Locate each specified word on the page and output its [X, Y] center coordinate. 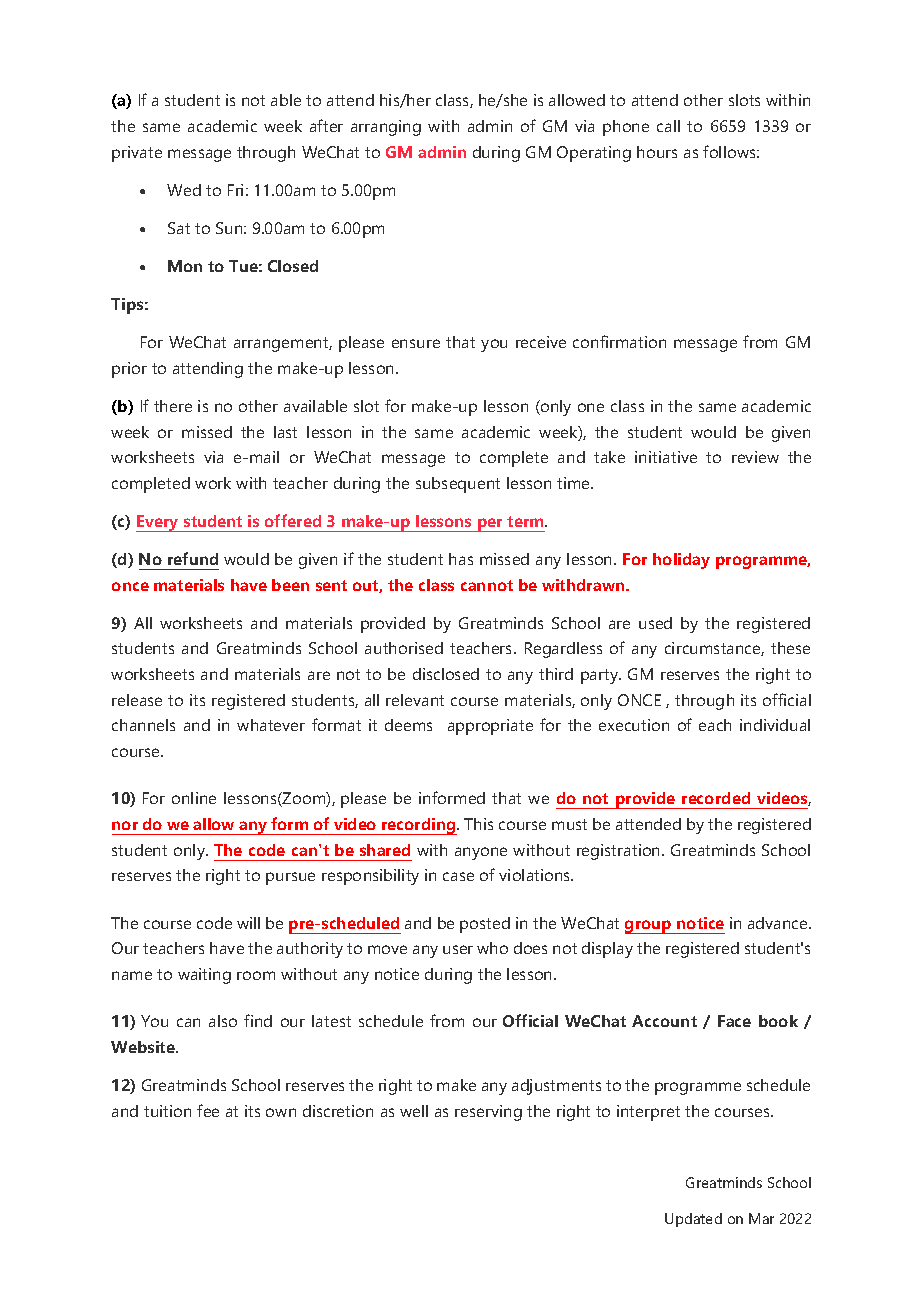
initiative [666, 457]
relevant [415, 700]
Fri [235, 190]
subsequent [458, 485]
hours [657, 152]
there [173, 406]
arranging [386, 128]
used [655, 623]
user [458, 949]
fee [208, 1110]
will [248, 923]
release [137, 700]
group [649, 927]
